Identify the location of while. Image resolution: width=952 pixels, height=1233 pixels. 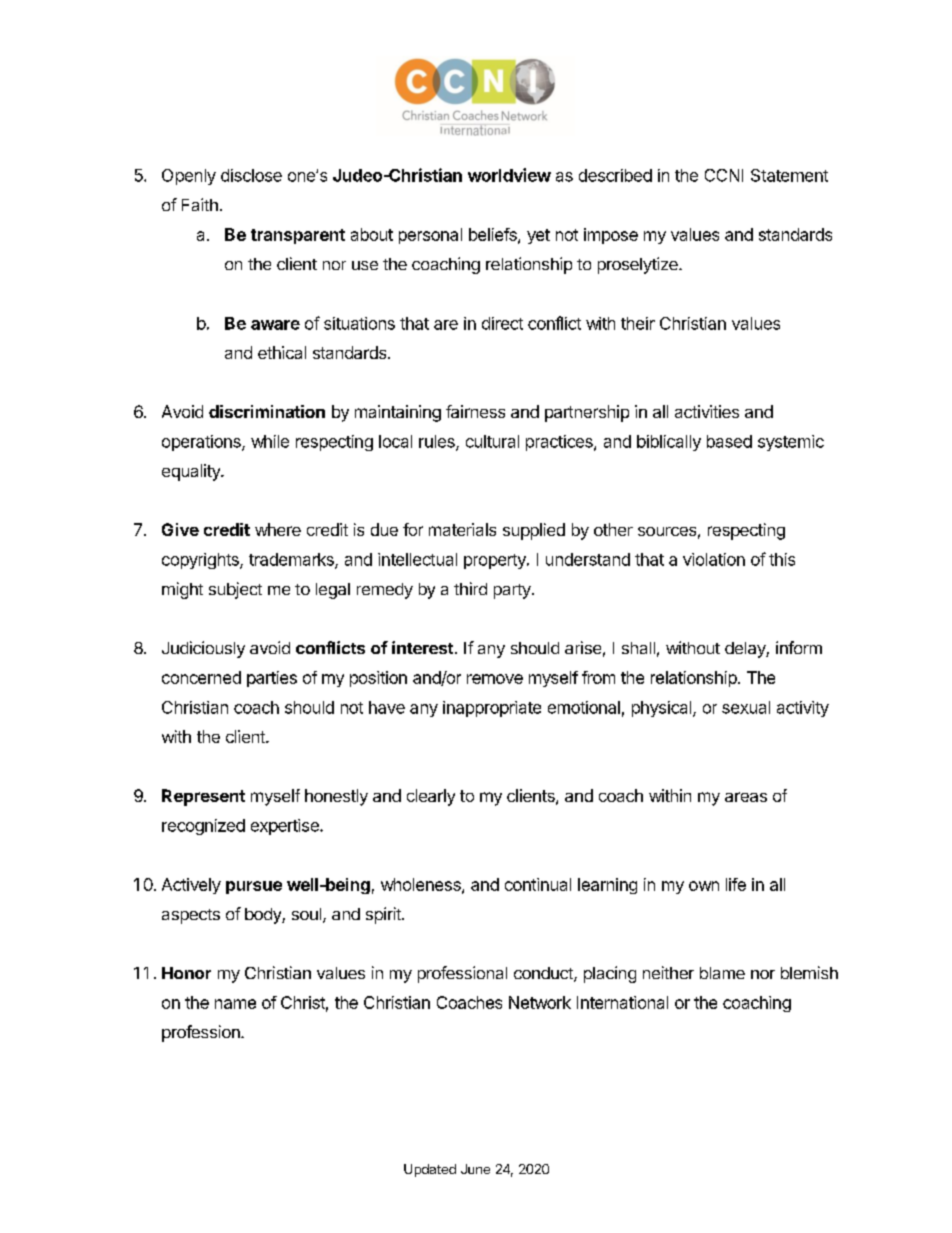
(270, 441).
